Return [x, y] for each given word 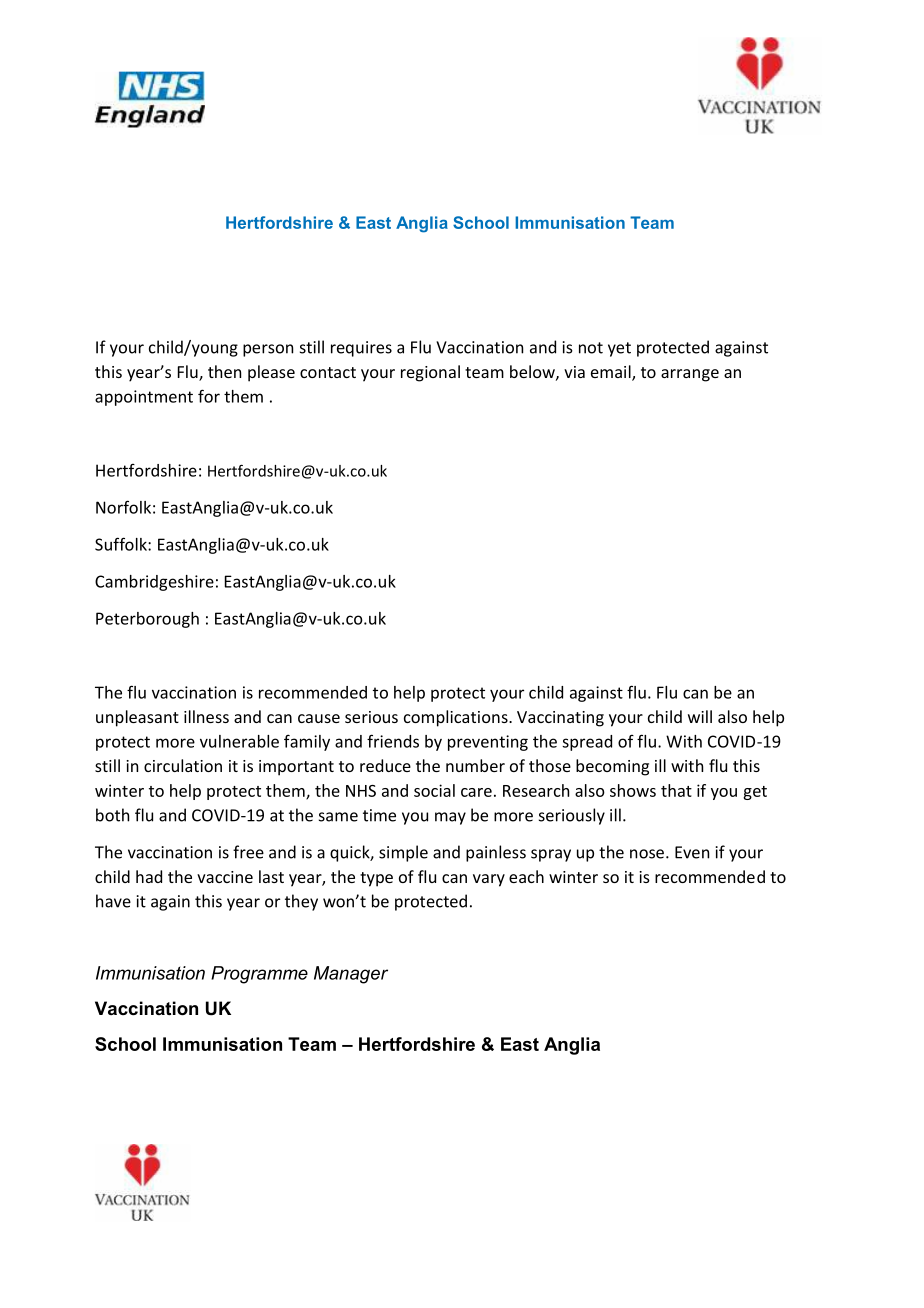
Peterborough [147, 620]
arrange [690, 375]
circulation [183, 765]
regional [430, 373]
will [700, 716]
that [676, 790]
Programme [259, 975]
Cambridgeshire [154, 583]
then [224, 371]
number [475, 765]
